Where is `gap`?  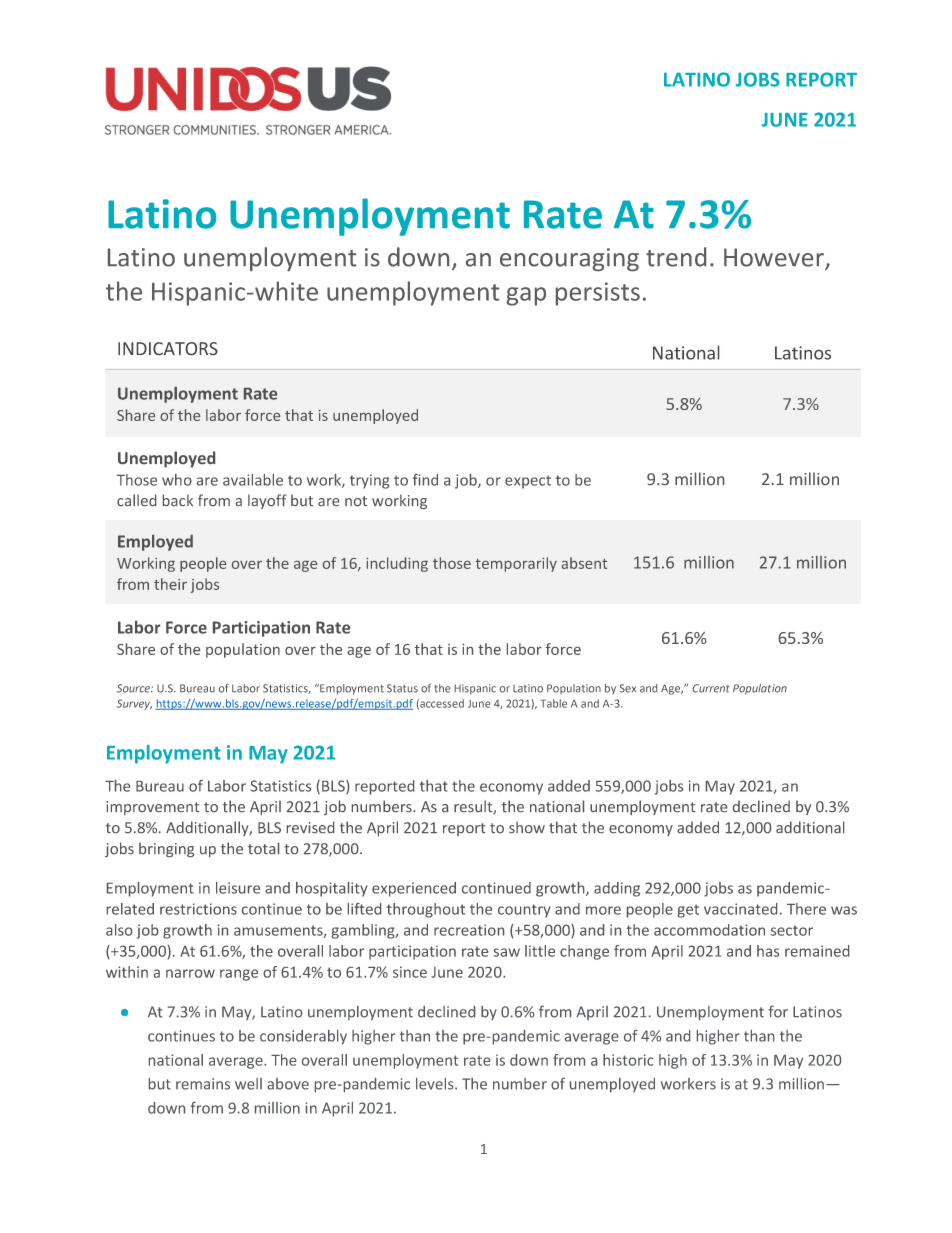 gap is located at coordinates (526, 296).
